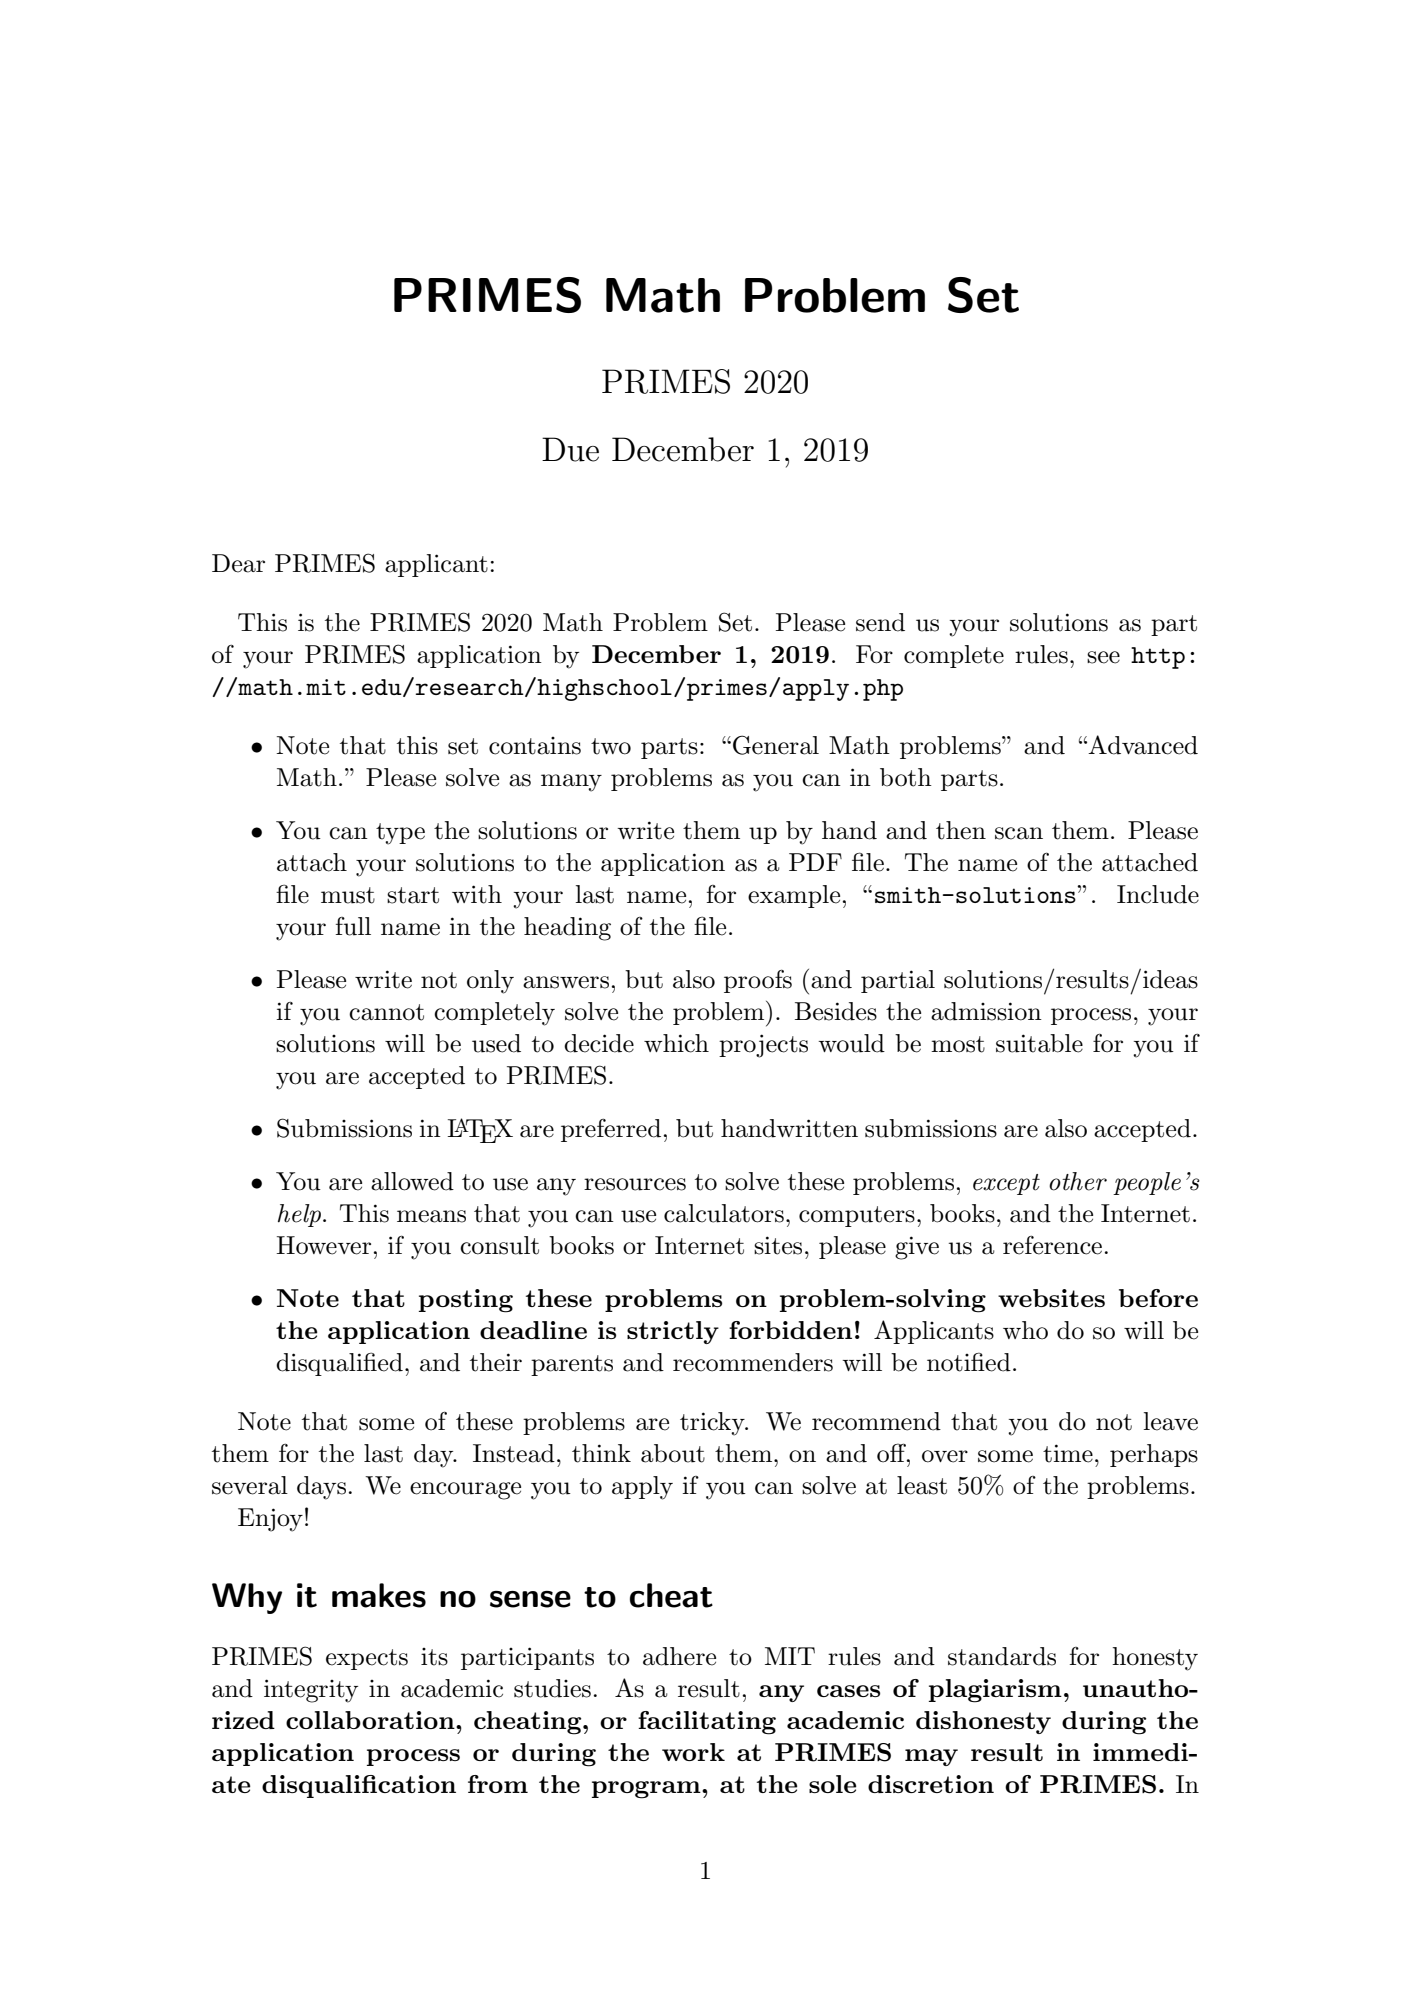 The width and height of the document is (1411, 1996). What do you see at coordinates (570, 449) in the document?
I see `Due` at bounding box center [570, 449].
